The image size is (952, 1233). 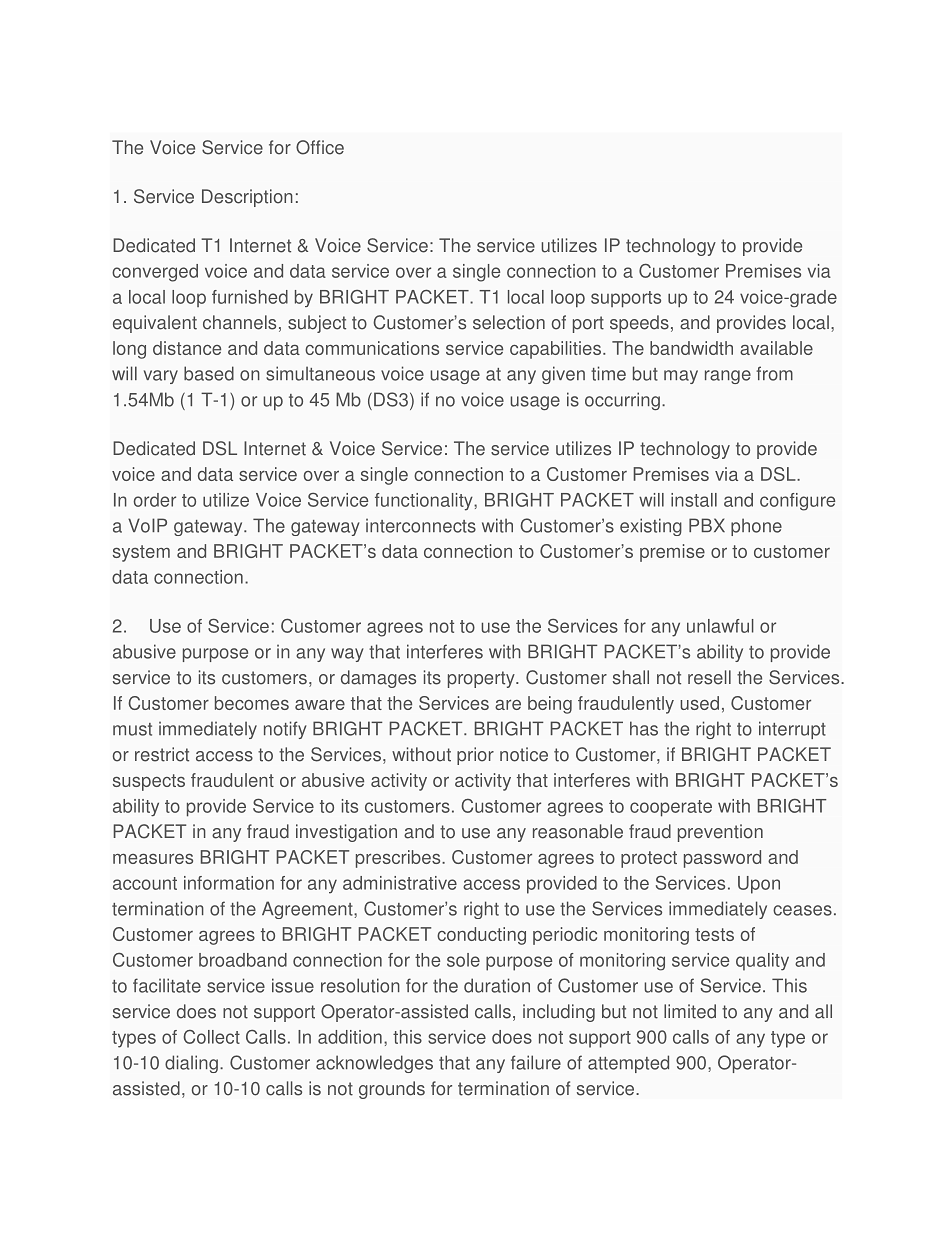 What do you see at coordinates (536, 1062) in the image?
I see `failure` at bounding box center [536, 1062].
